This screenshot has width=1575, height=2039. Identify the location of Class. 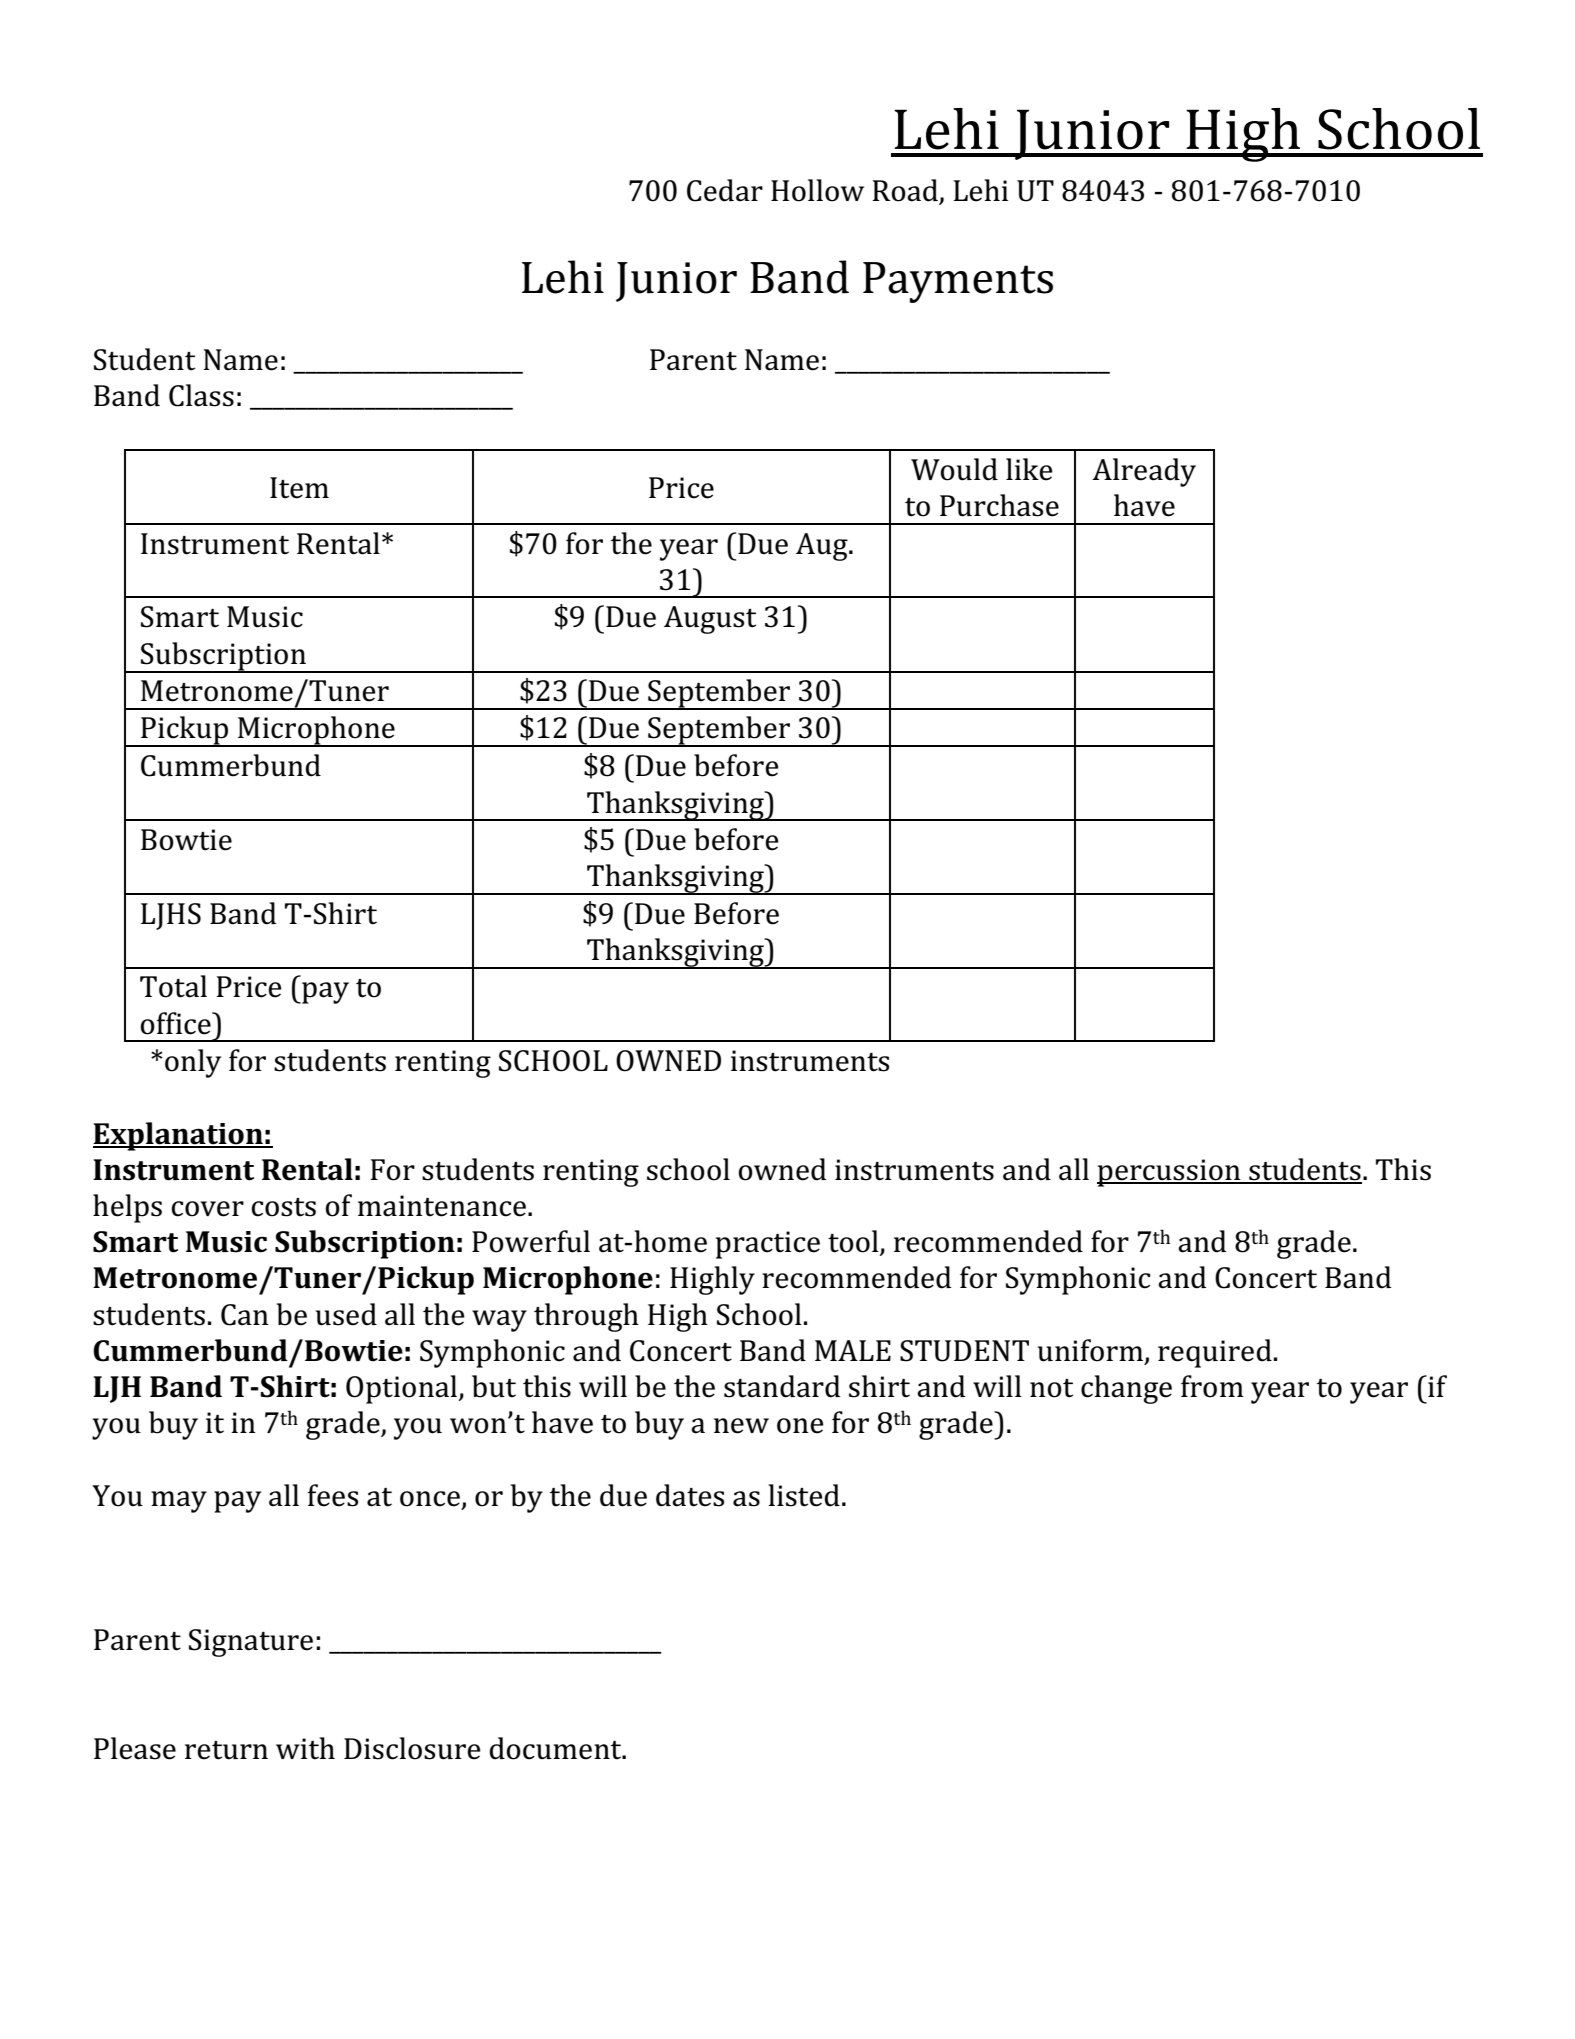
(201, 395).
